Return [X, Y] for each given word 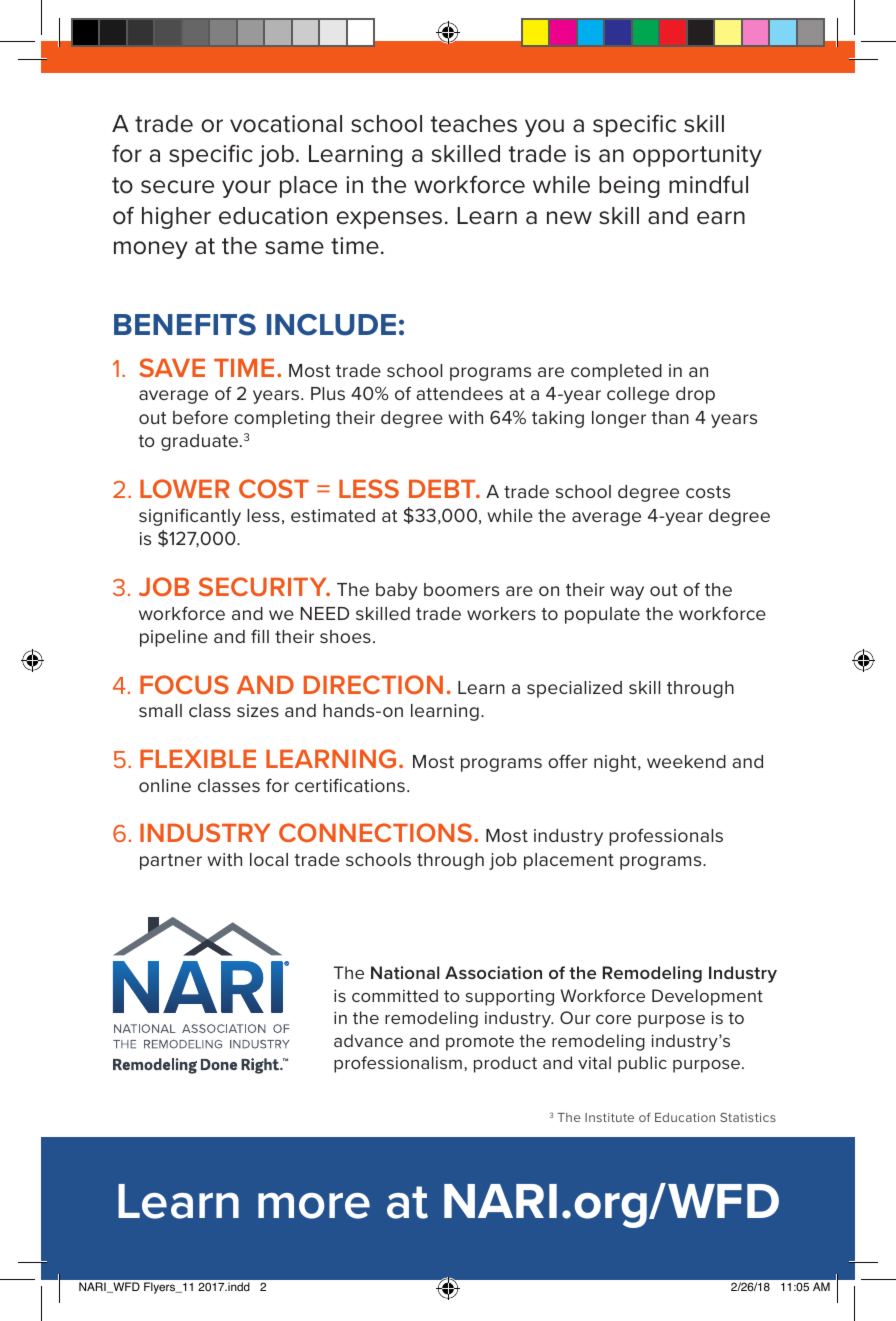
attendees [459, 393]
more [314, 1206]
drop [695, 395]
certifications [350, 785]
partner [171, 862]
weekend [686, 761]
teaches [473, 124]
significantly [190, 517]
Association [493, 972]
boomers [461, 589]
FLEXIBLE [198, 758]
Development [707, 997]
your [246, 189]
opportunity [697, 156]
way [627, 593]
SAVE [172, 367]
